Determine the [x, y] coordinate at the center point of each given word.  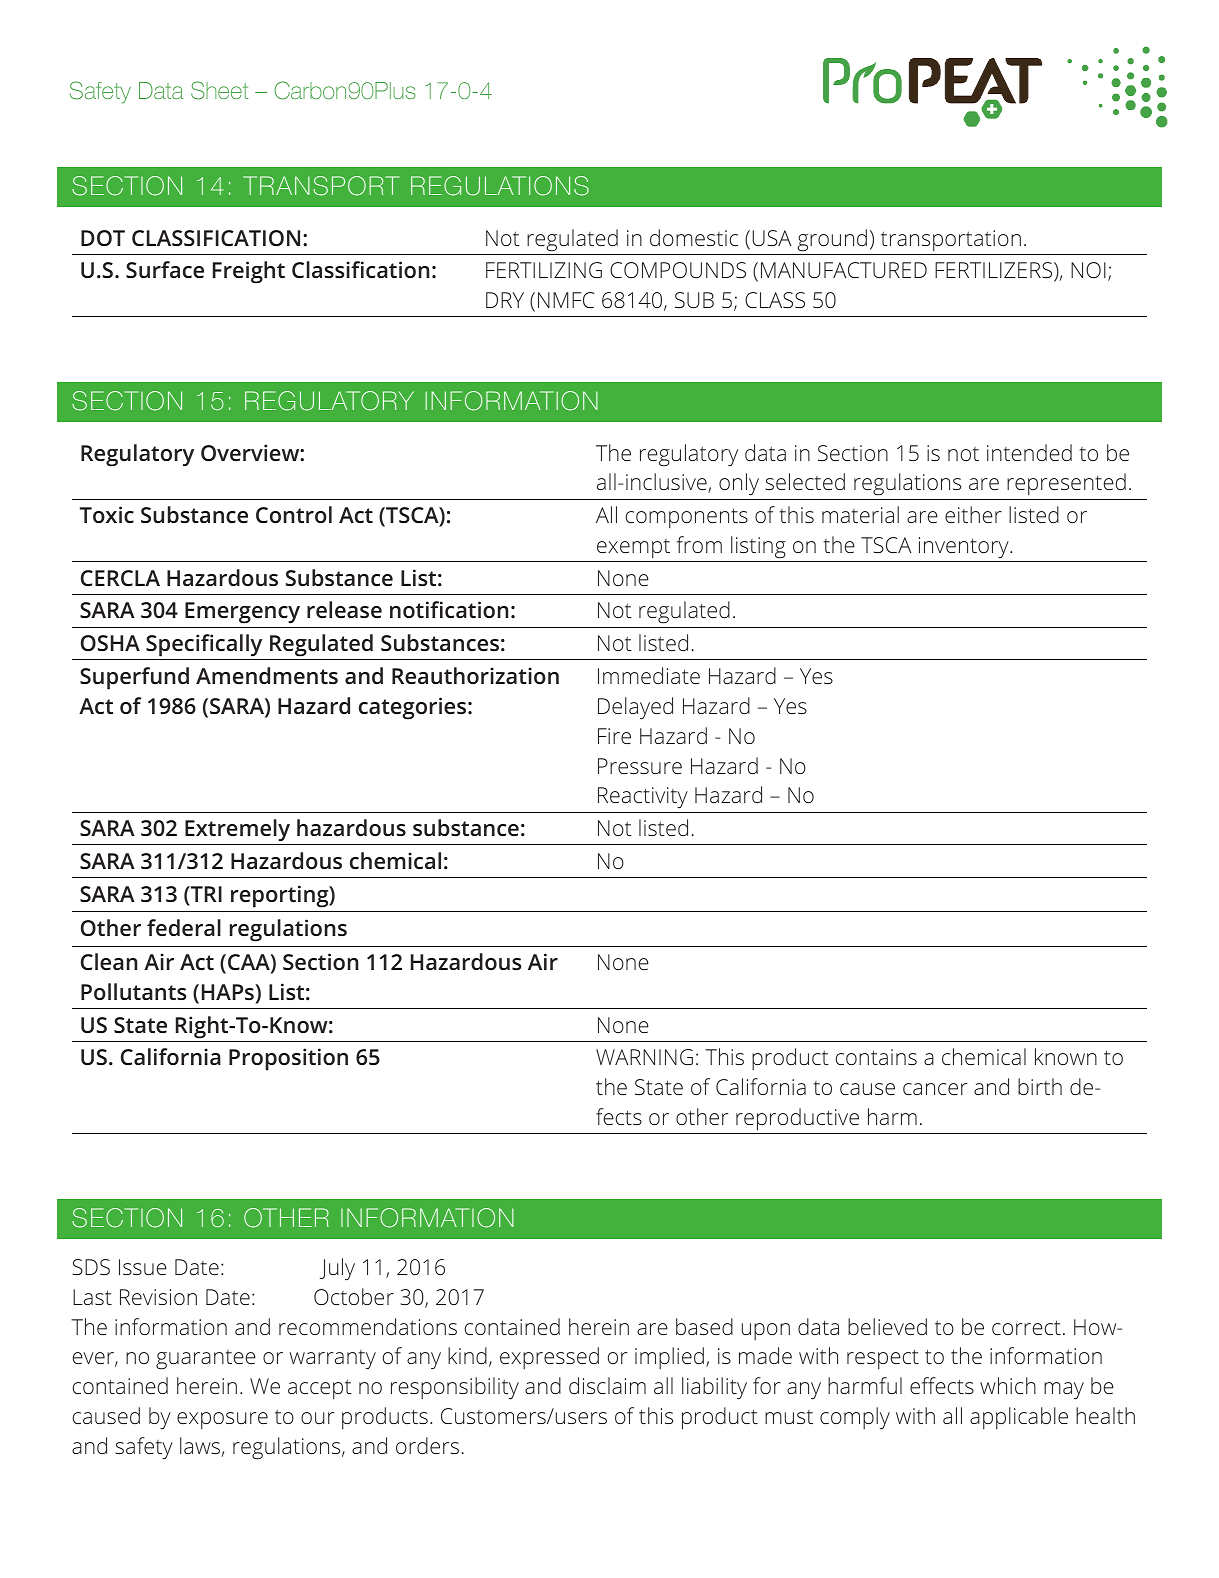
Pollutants [133, 991]
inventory [965, 547]
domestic [694, 237]
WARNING [644, 1057]
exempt [633, 548]
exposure [222, 1420]
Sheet [219, 90]
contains [876, 1057]
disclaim [607, 1385]
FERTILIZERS [995, 271]
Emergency [242, 613]
